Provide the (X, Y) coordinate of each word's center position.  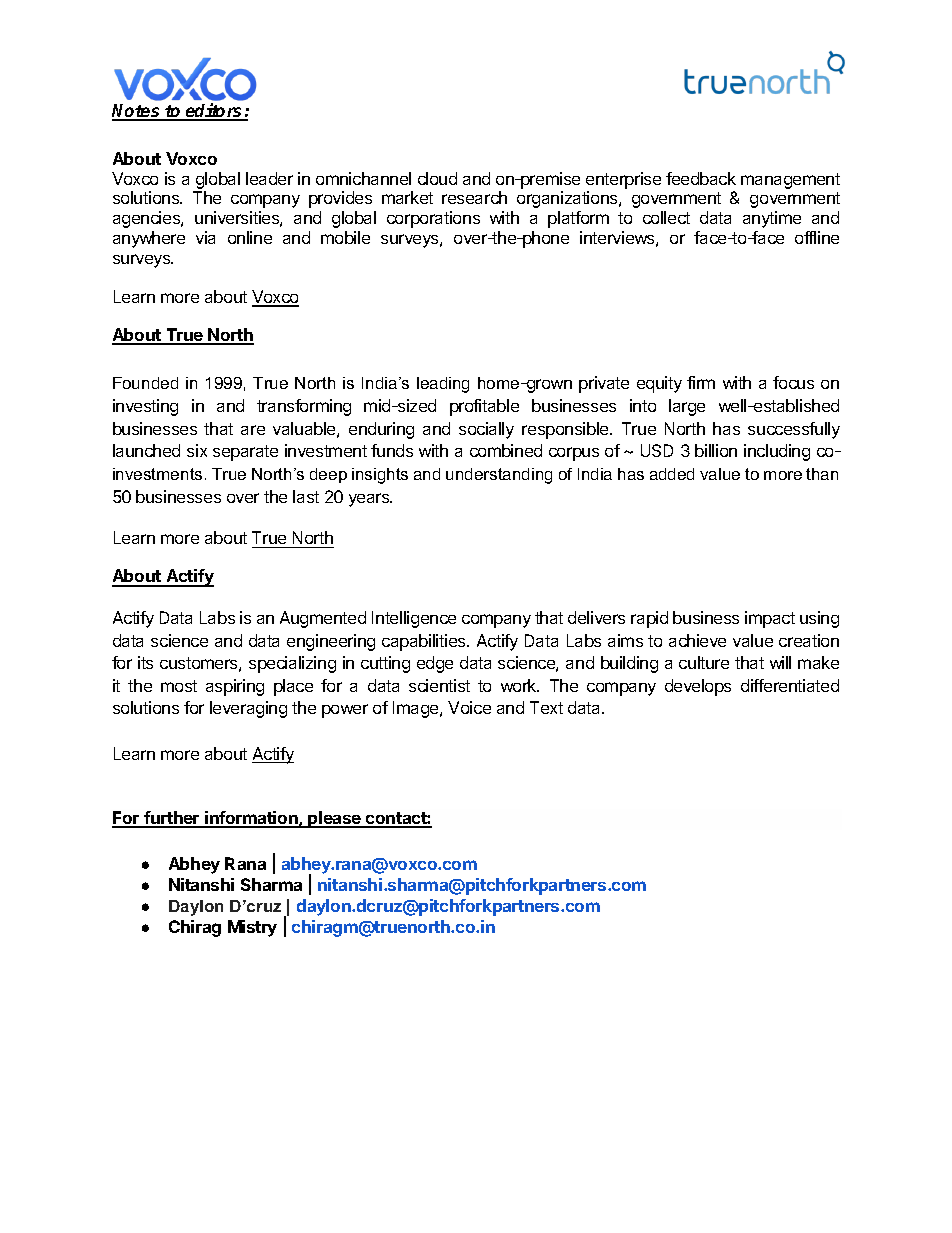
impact (770, 619)
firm (701, 382)
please (335, 819)
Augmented (323, 619)
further (172, 819)
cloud (437, 178)
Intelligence (414, 619)
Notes (137, 112)
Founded (145, 383)
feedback (701, 178)
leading (443, 385)
